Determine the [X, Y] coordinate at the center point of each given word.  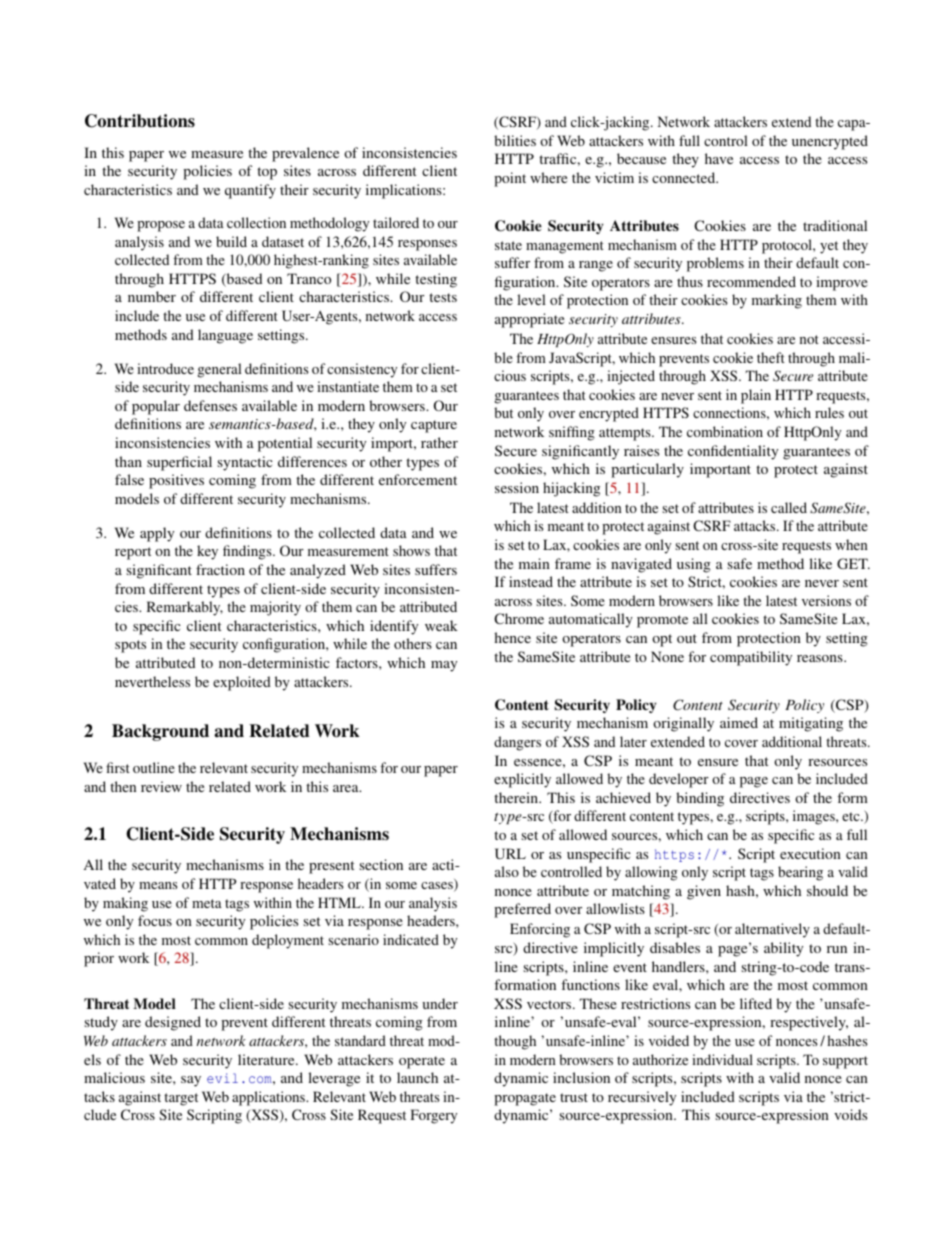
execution [810, 853]
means [158, 885]
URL [510, 853]
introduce [165, 368]
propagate [525, 1099]
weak [441, 625]
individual [722, 1059]
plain [756, 396]
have [719, 158]
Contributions [140, 121]
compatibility [751, 658]
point [510, 179]
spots [130, 646]
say [191, 1081]
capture [434, 426]
